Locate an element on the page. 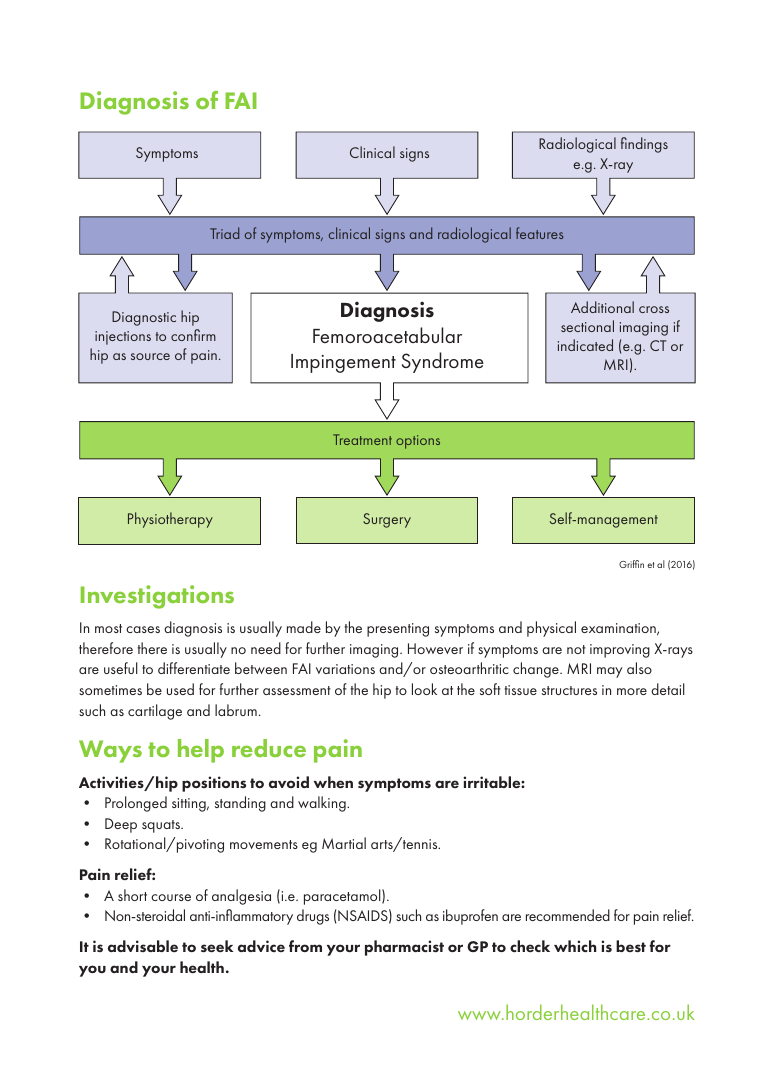 Image resolution: width=774 pixels, height=1085 pixels. Treatment is located at coordinates (362, 439).
